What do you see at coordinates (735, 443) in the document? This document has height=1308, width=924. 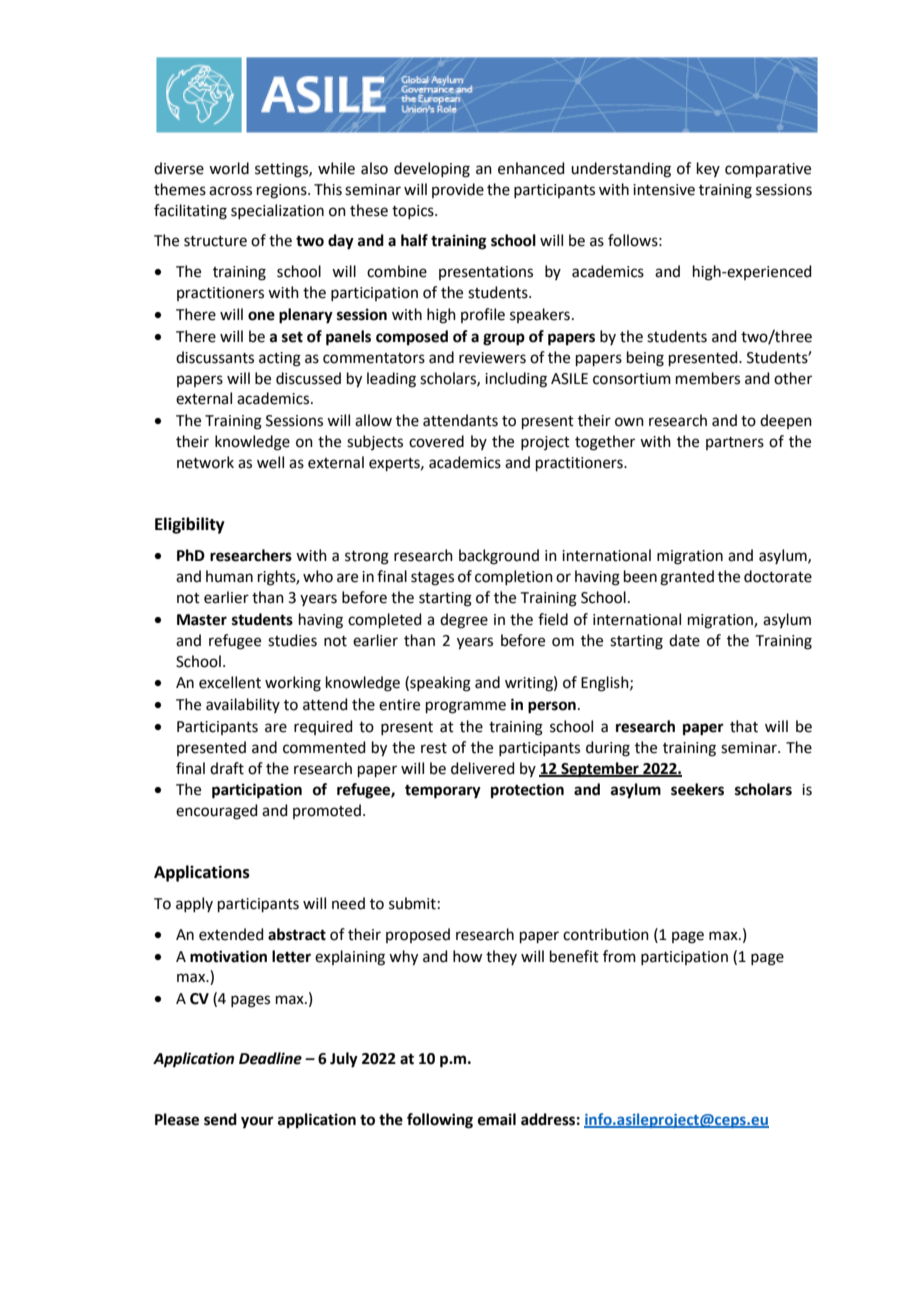 I see `partners` at bounding box center [735, 443].
